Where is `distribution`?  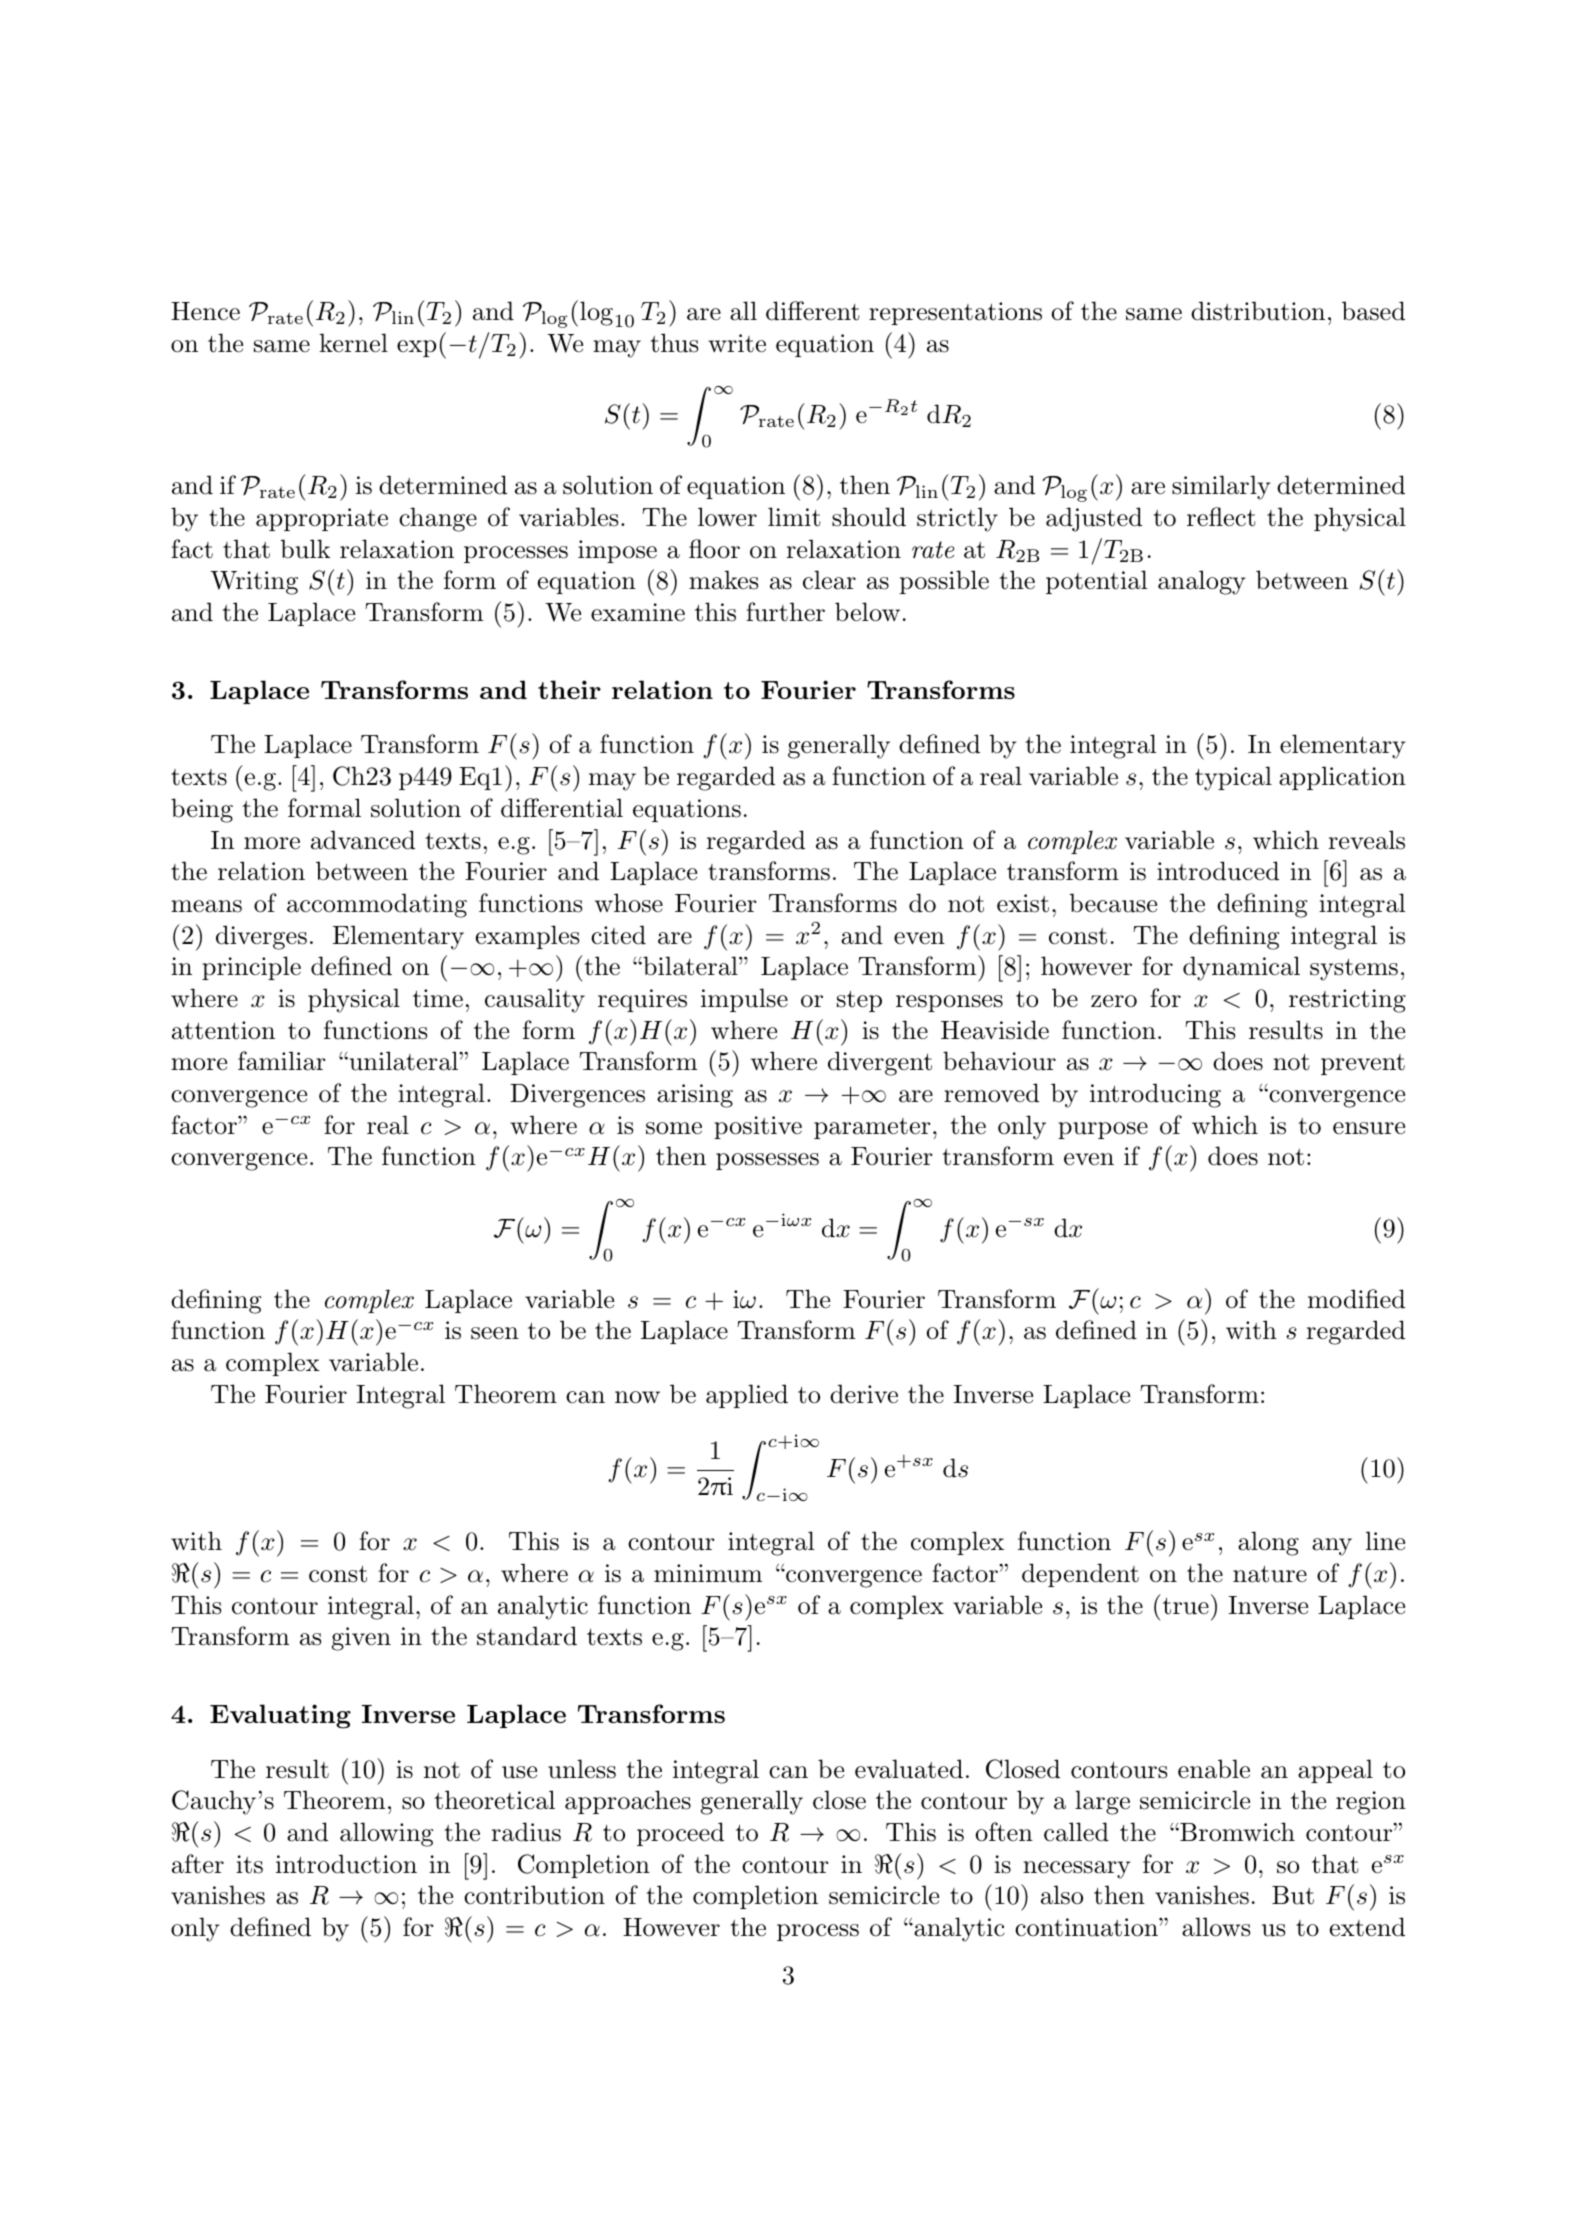 distribution is located at coordinates (1258, 311).
